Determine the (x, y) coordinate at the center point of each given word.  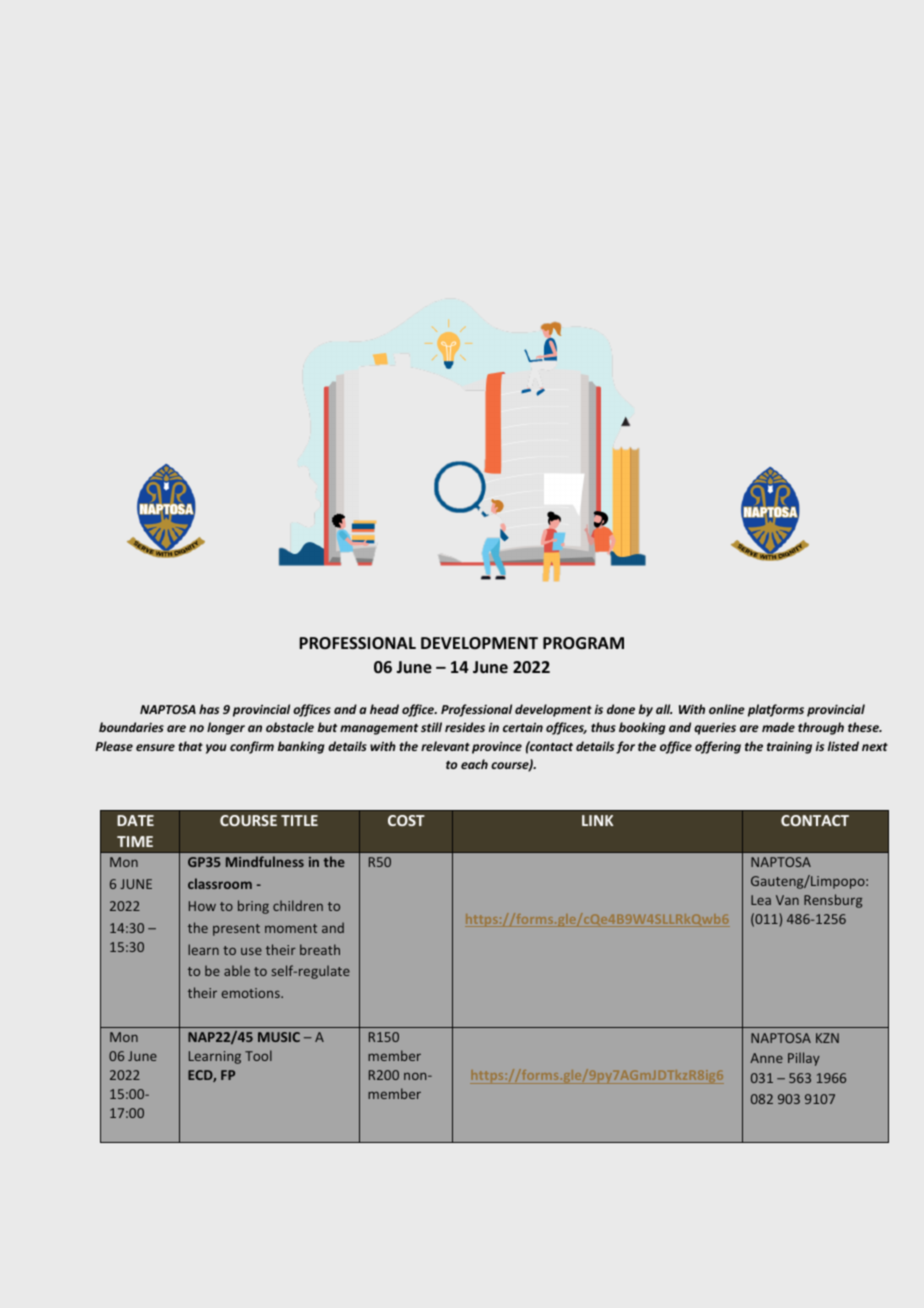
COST (406, 820)
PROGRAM (583, 643)
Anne (766, 1058)
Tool (258, 1055)
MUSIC (279, 1037)
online (727, 709)
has (209, 709)
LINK (597, 820)
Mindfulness (265, 861)
